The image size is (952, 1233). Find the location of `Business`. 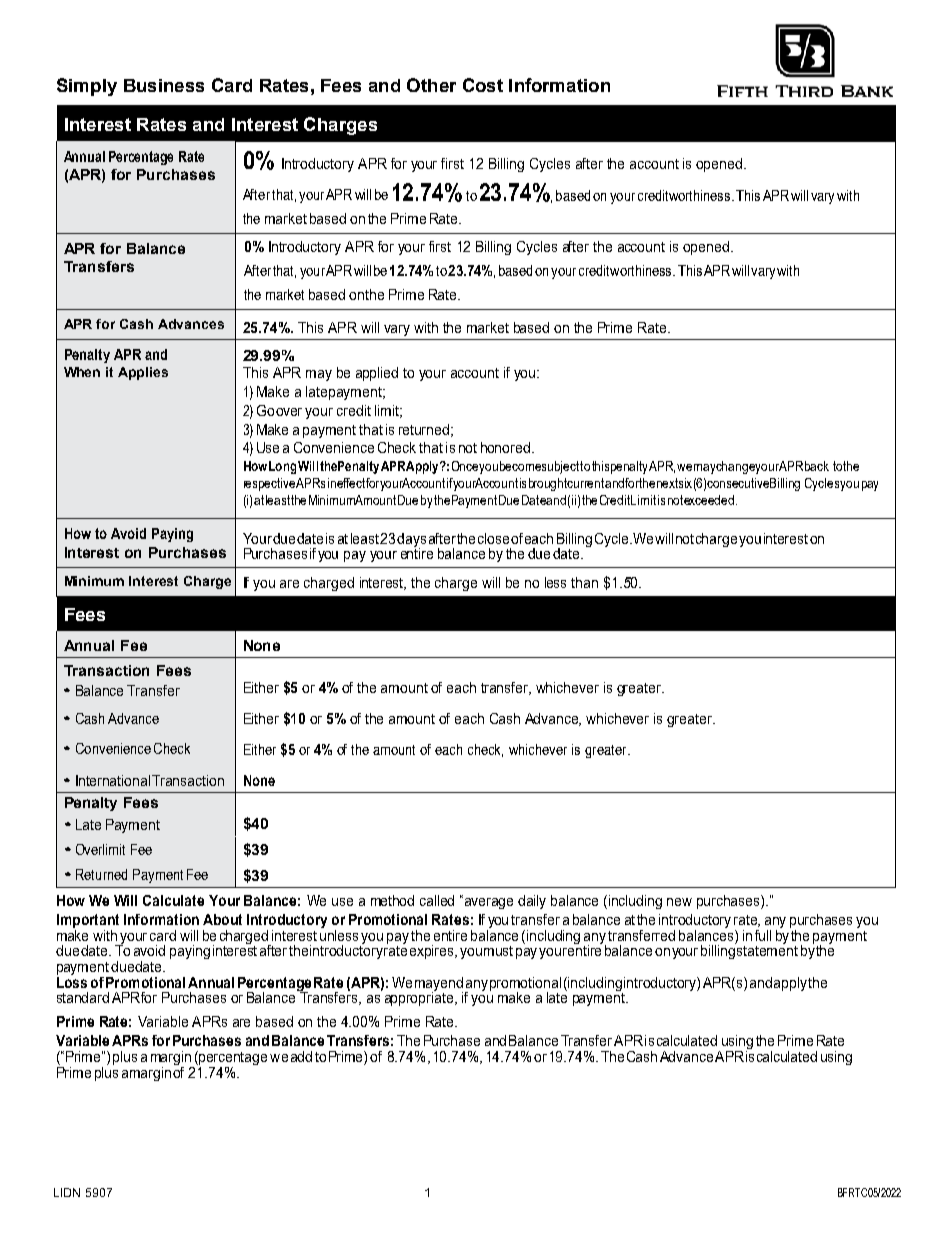

Business is located at coordinates (164, 85).
